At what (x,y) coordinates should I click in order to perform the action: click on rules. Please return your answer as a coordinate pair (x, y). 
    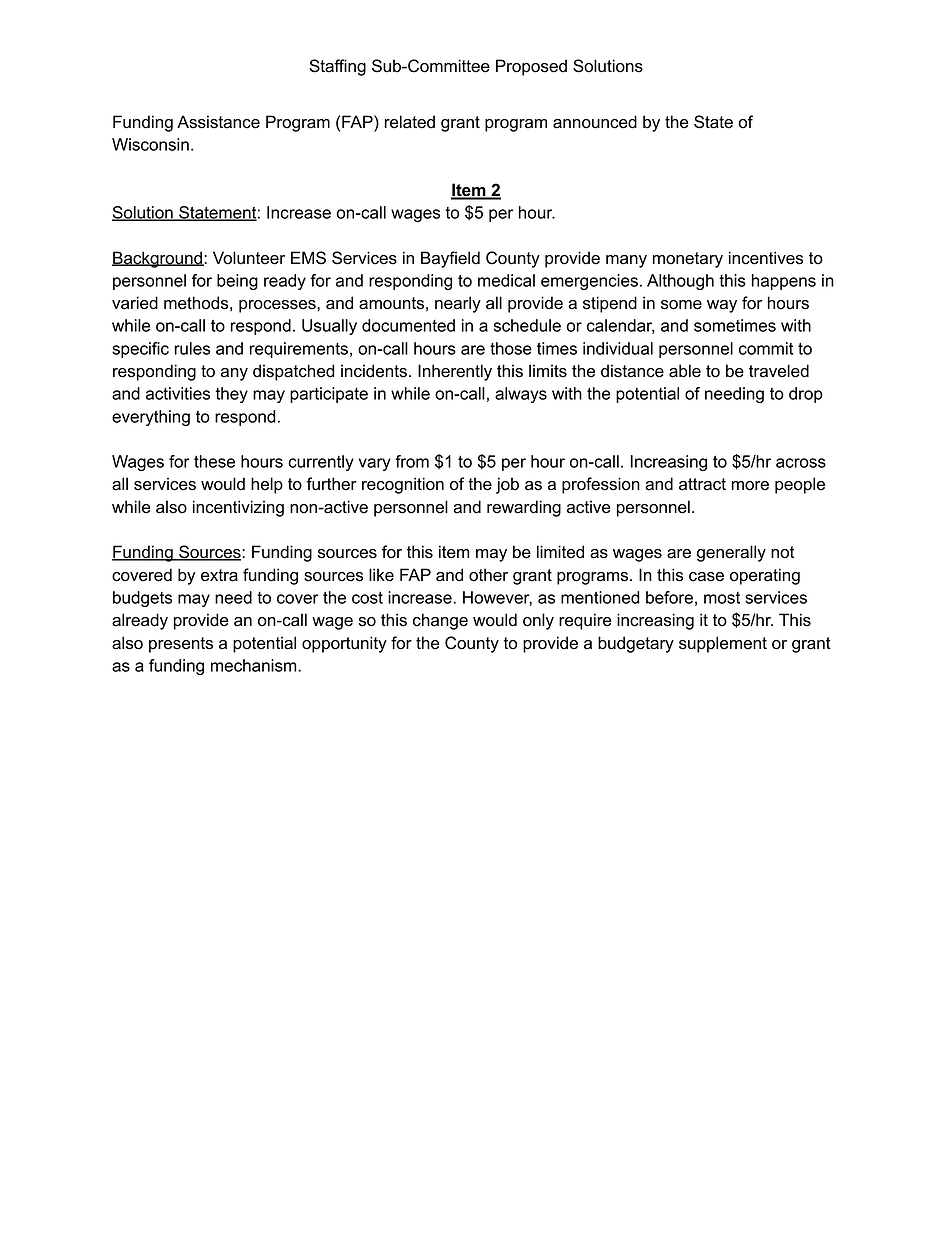
    Looking at the image, I should click on (192, 348).
